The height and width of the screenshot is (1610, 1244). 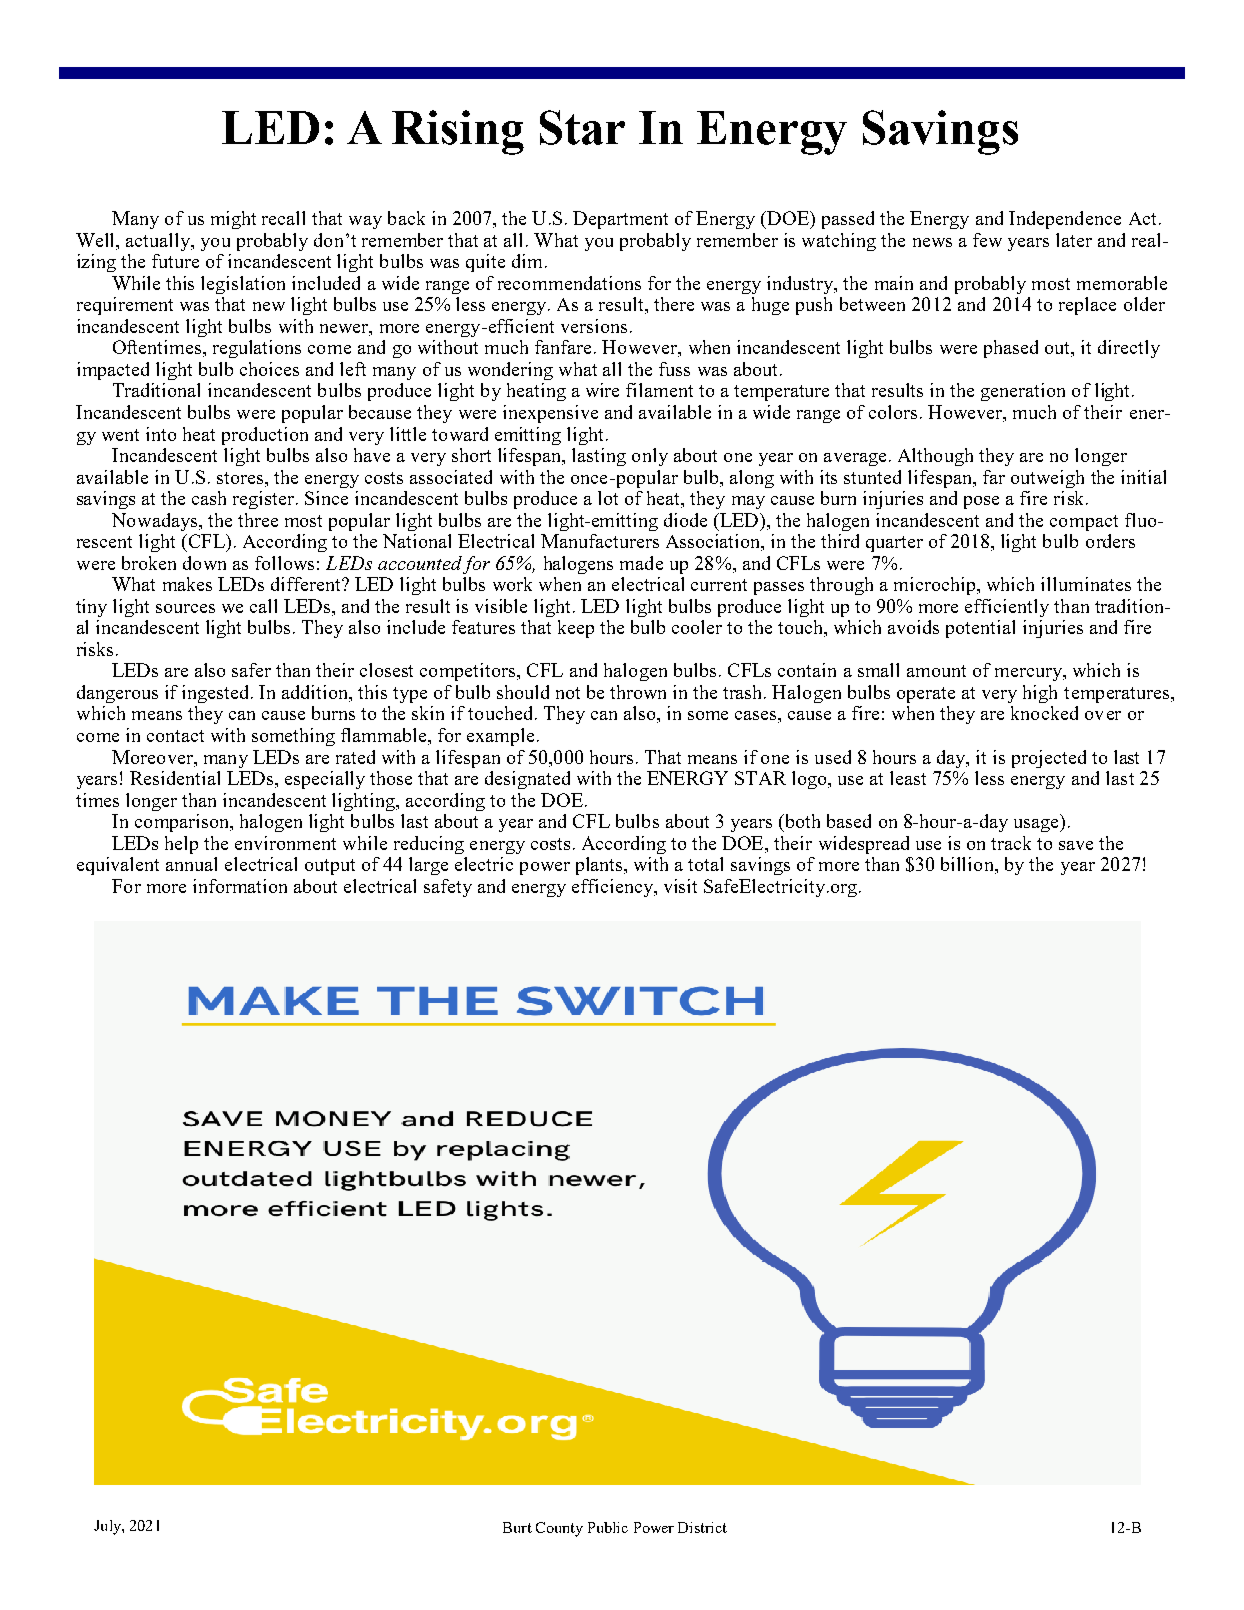 What do you see at coordinates (1076, 845) in the screenshot?
I see `save` at bounding box center [1076, 845].
